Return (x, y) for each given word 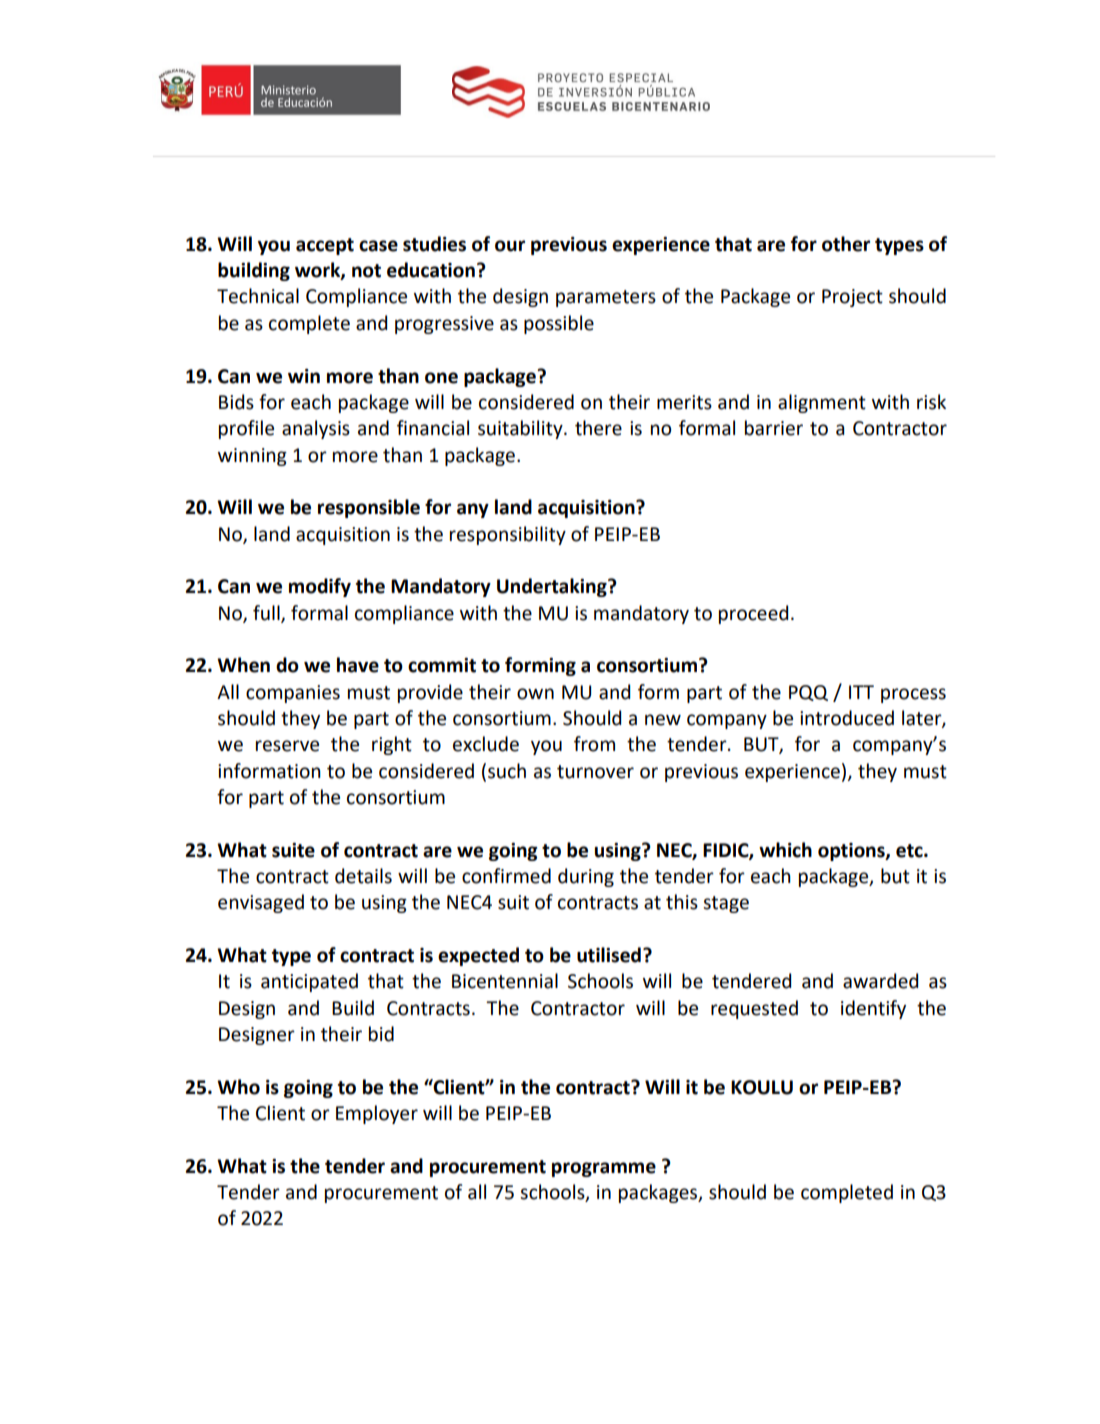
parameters (606, 298)
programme (604, 1169)
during (586, 877)
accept (325, 246)
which (785, 850)
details (363, 876)
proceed (753, 614)
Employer (377, 1114)
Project (852, 298)
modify (320, 587)
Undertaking (553, 587)
